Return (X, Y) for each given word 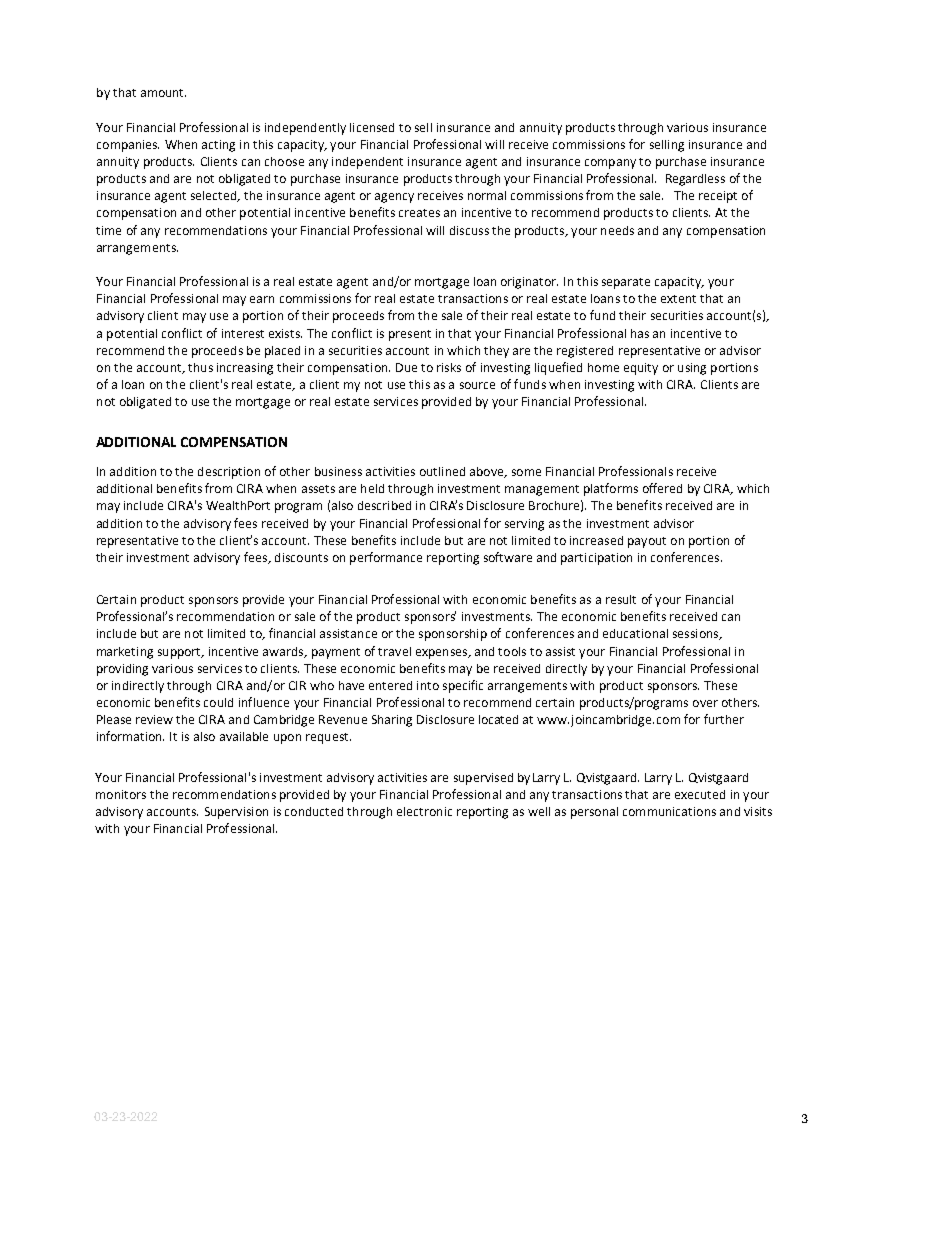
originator (529, 283)
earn (262, 299)
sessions (697, 634)
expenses (442, 654)
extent (678, 299)
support (180, 653)
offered (662, 488)
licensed (372, 127)
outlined (442, 471)
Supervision (236, 813)
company (610, 164)
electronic (424, 811)
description (229, 473)
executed (700, 794)
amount (163, 93)
